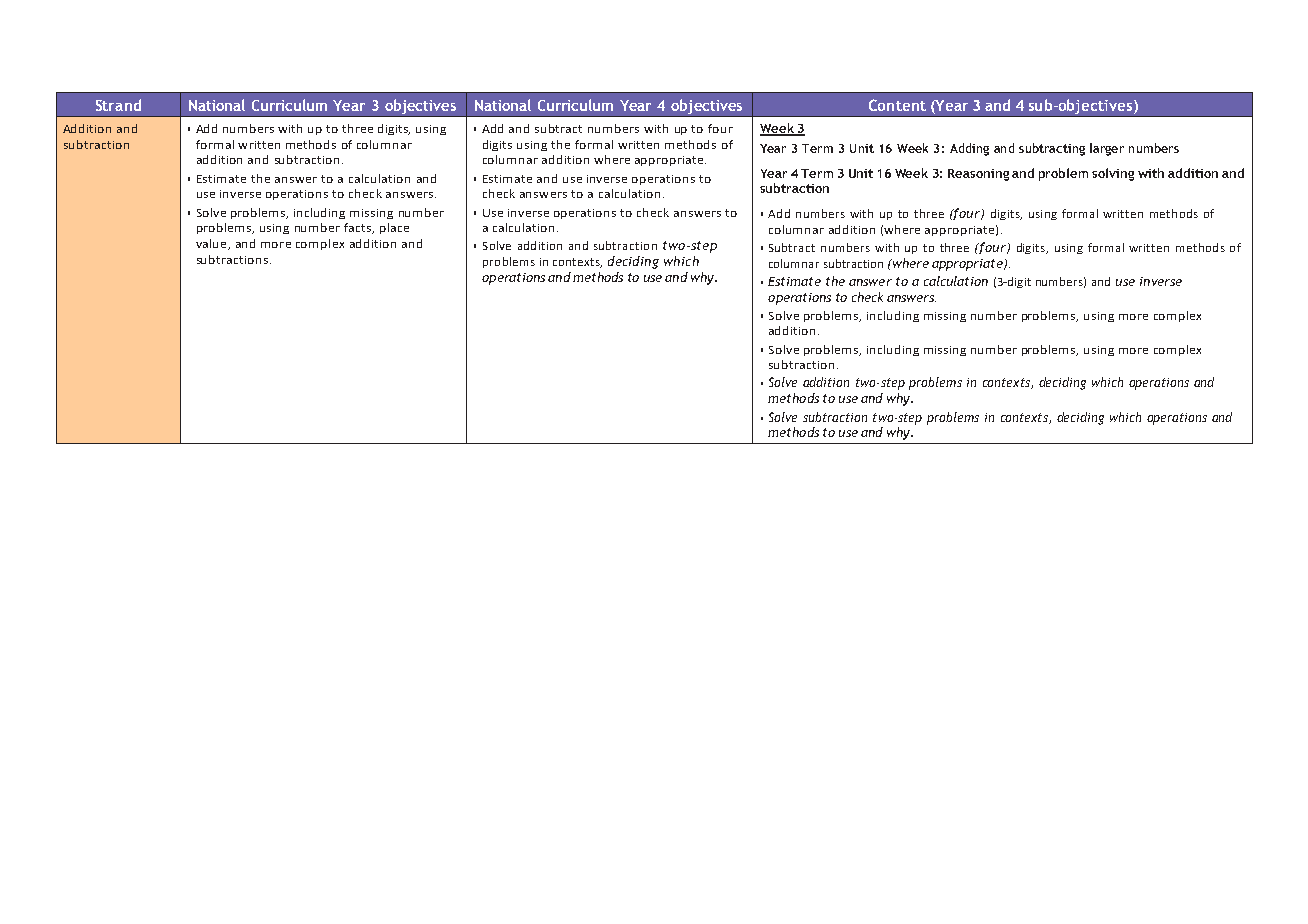 The image size is (1308, 924). I want to click on larger, so click(1107, 149).
